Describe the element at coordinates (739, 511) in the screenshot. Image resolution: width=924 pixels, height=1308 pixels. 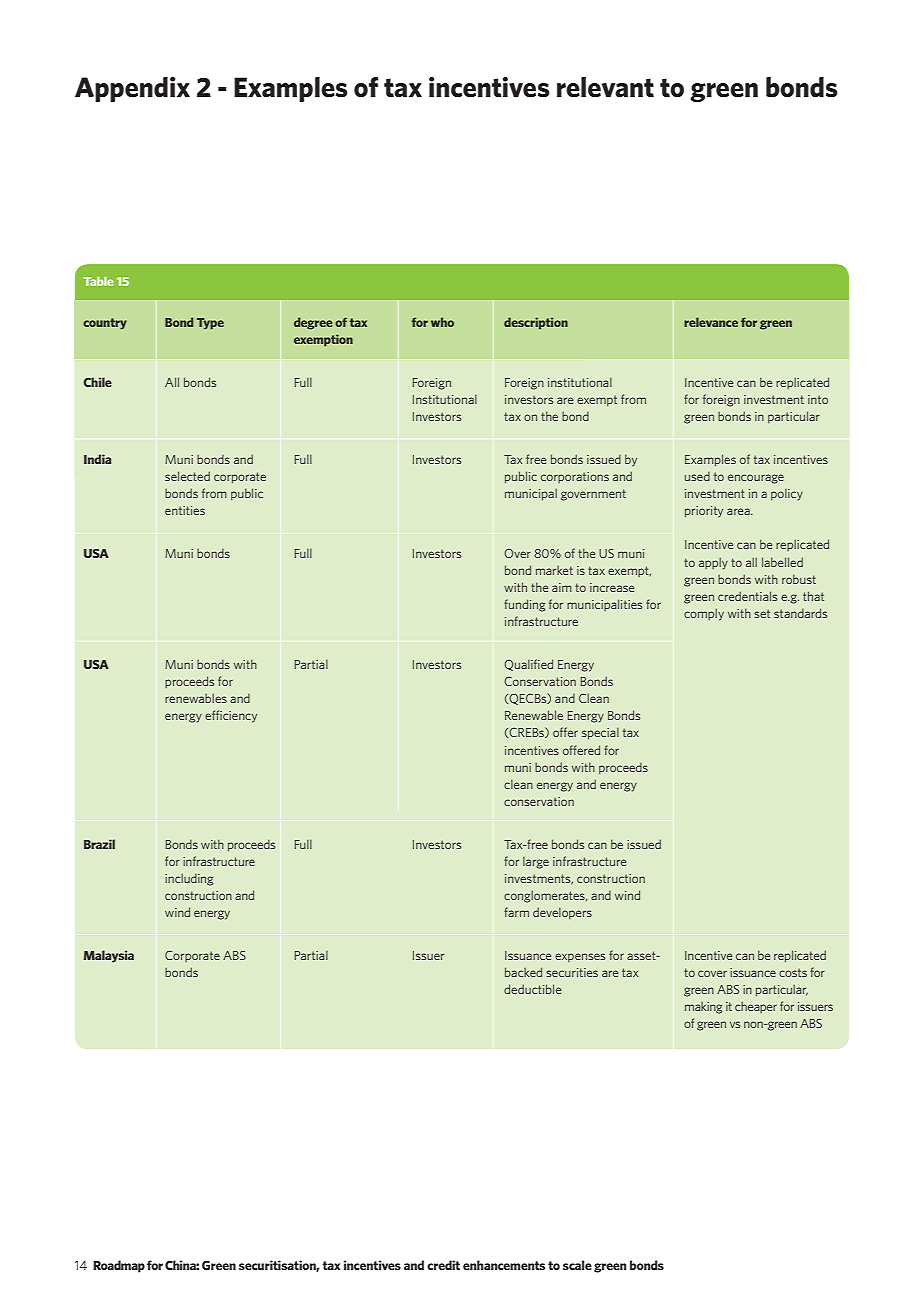
I see `area` at that location.
